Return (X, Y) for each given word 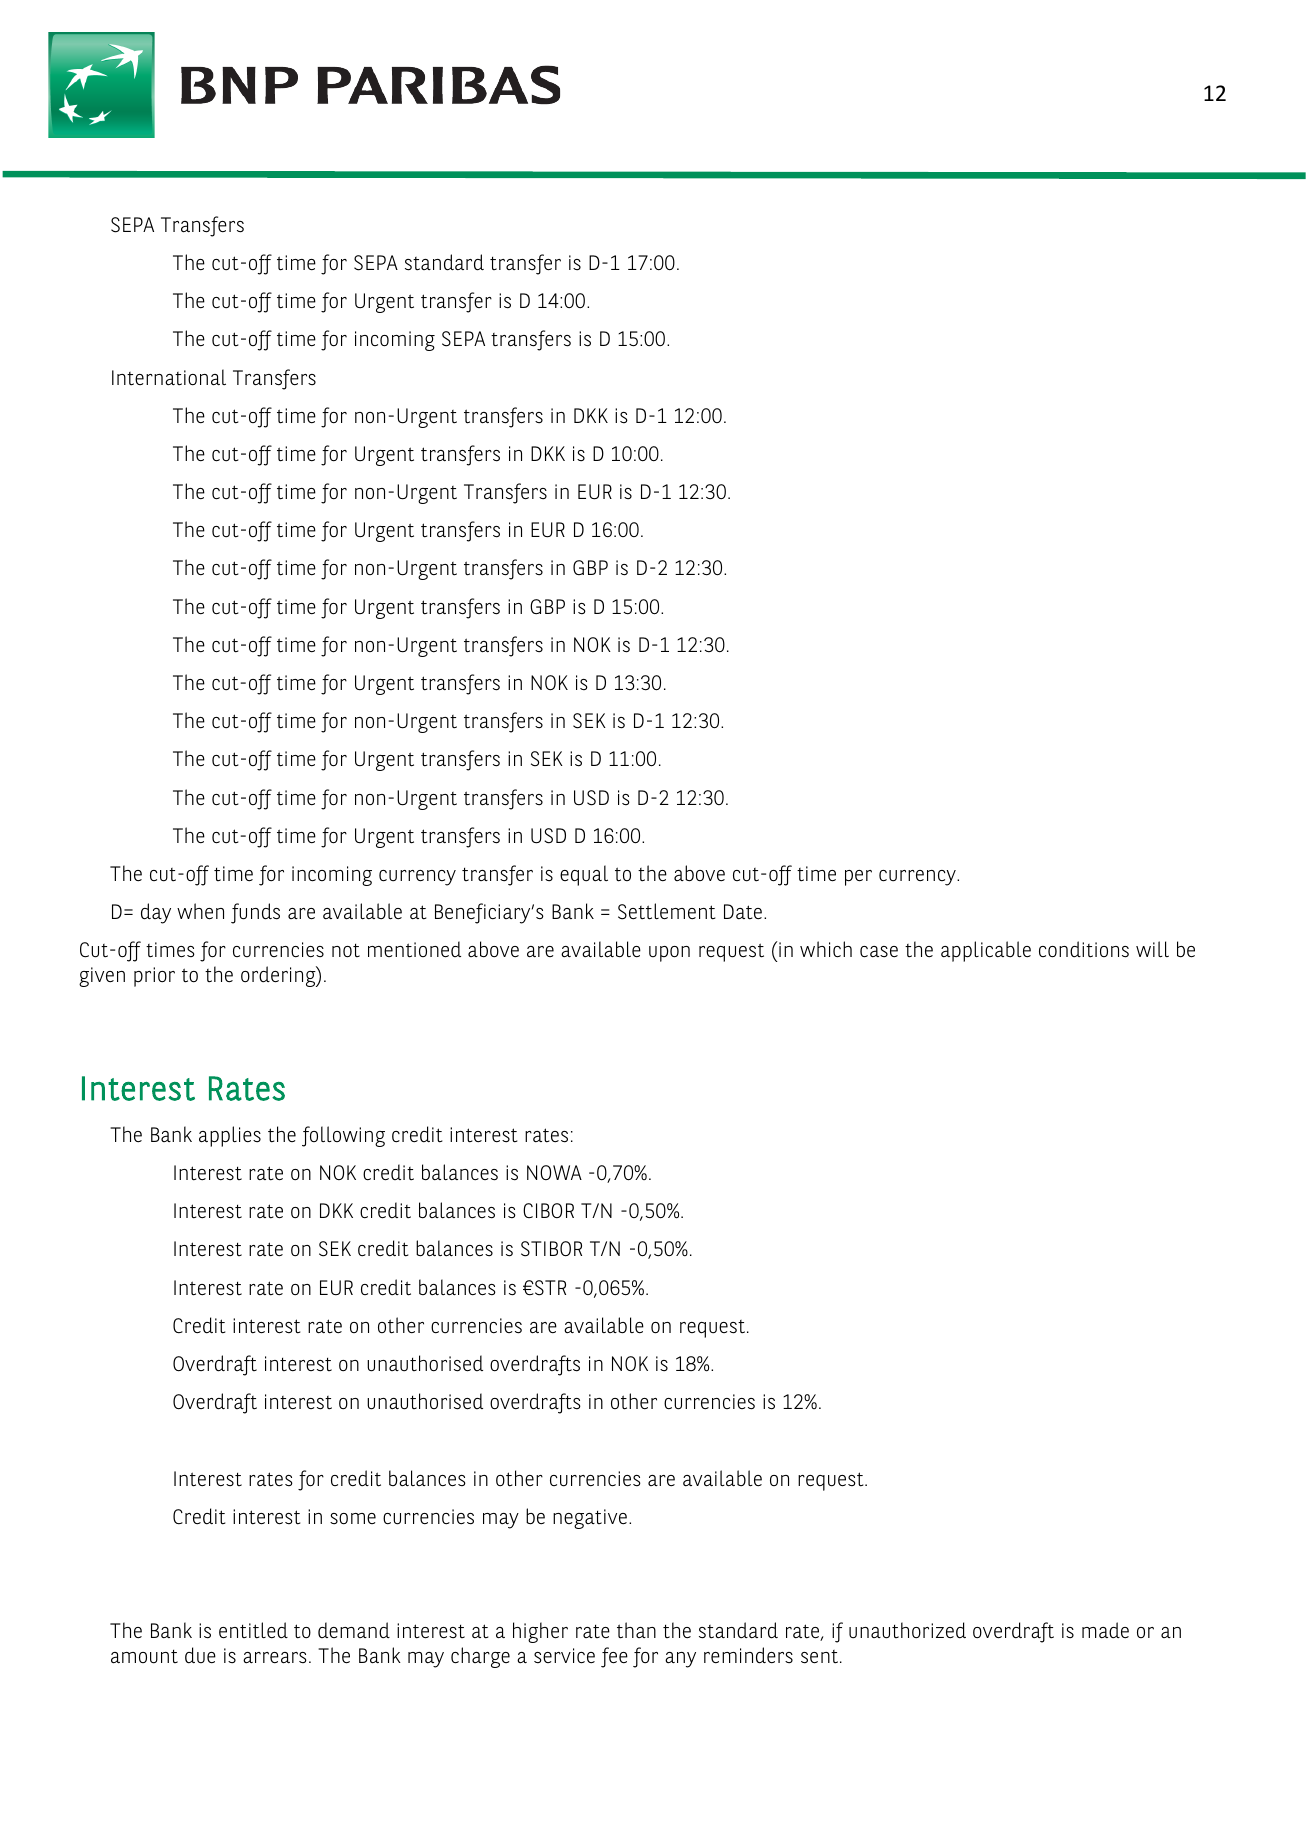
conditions (1084, 949)
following (343, 1136)
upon (669, 954)
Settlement (666, 911)
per (858, 878)
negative (590, 1519)
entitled (253, 1630)
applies (230, 1136)
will (1152, 949)
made (1105, 1630)
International (169, 377)
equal (584, 875)
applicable (986, 951)
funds (255, 913)
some (353, 1519)
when (200, 911)
